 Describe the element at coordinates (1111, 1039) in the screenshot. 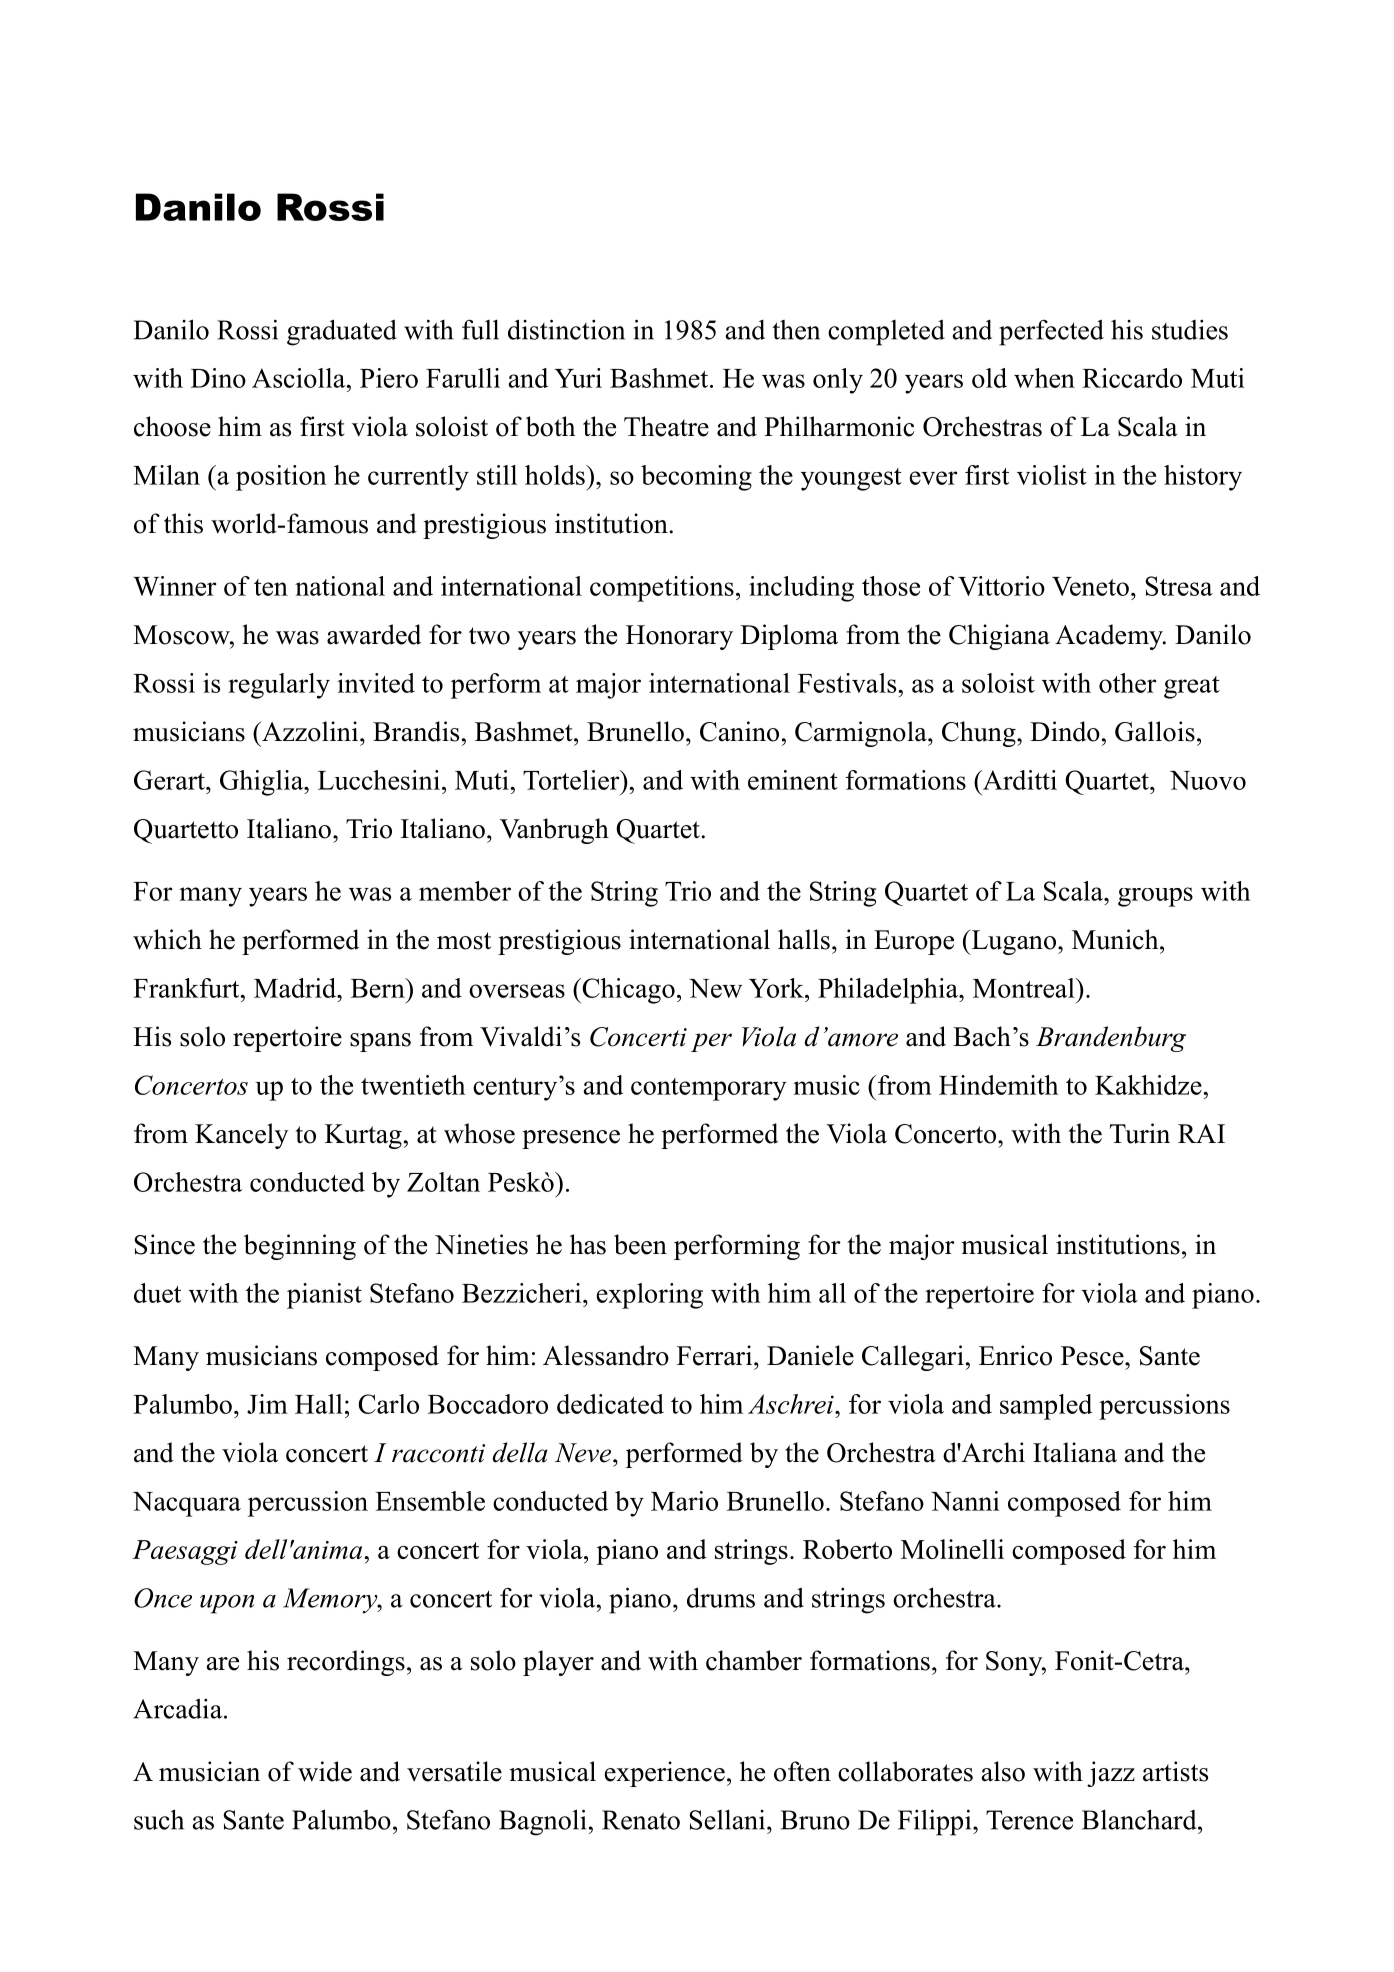

I see `Brandenburg` at that location.
